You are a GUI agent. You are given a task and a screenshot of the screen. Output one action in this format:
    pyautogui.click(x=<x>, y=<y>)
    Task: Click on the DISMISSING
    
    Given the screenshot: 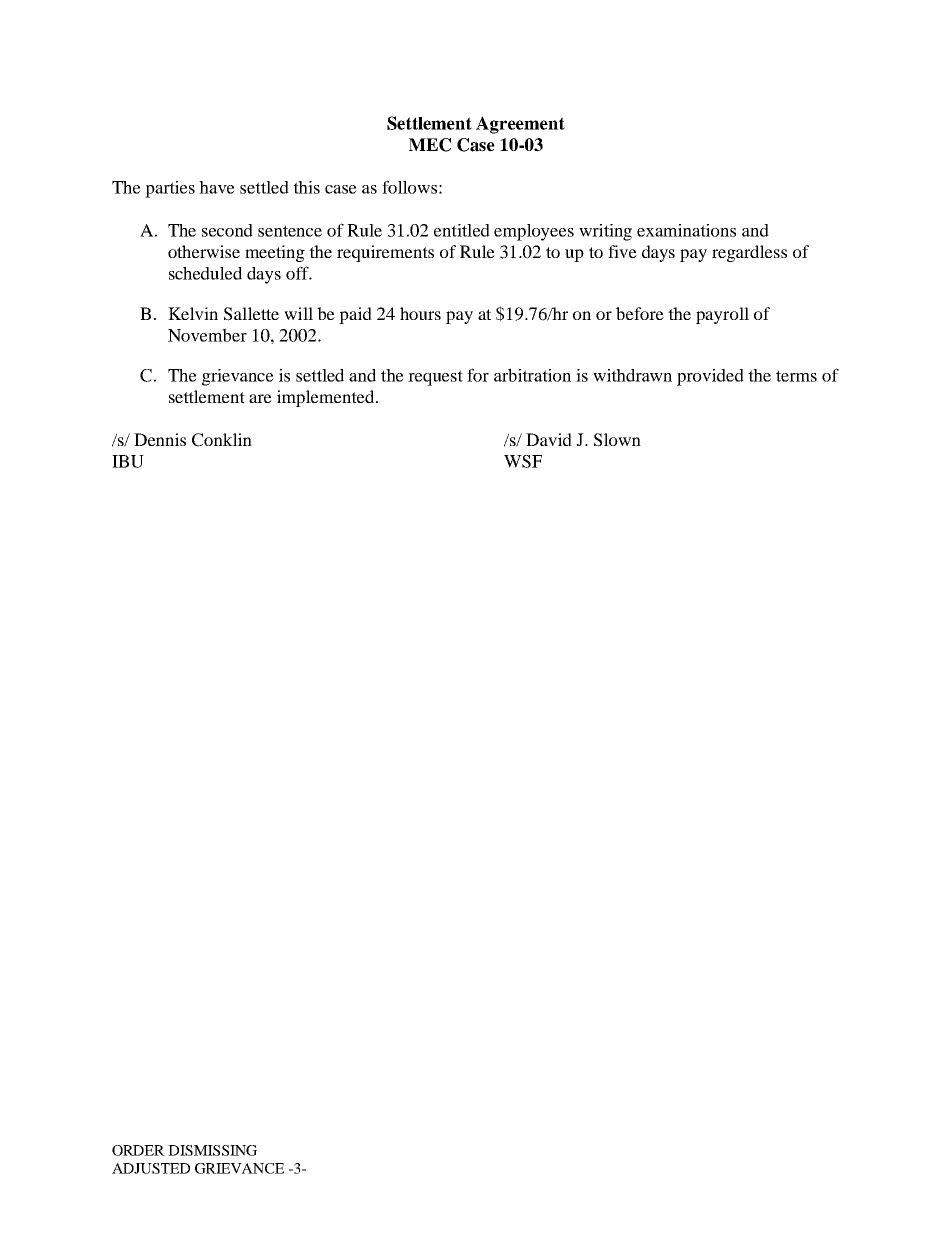 What is the action you would take?
    pyautogui.click(x=212, y=1150)
